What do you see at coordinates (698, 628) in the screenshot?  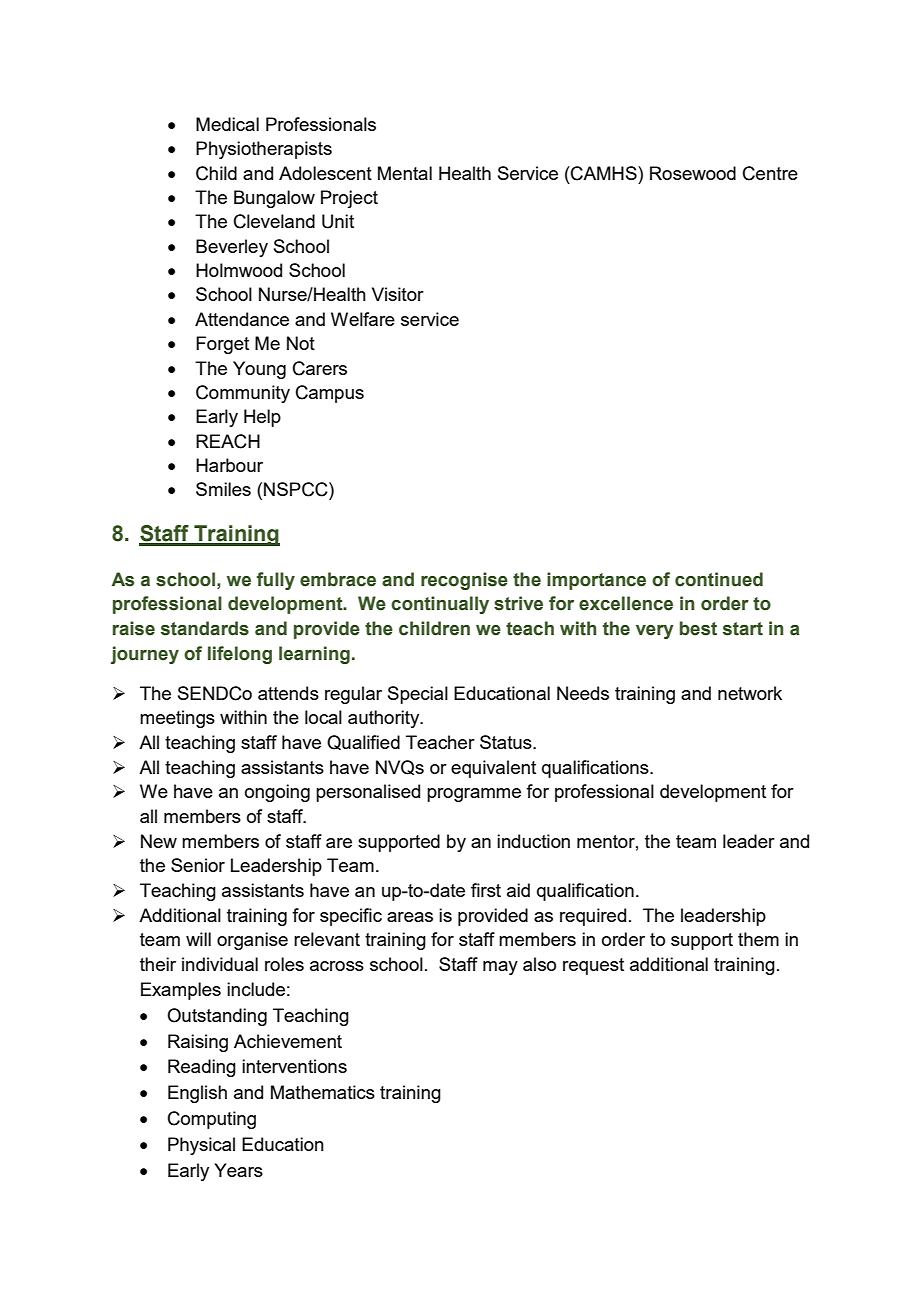 I see `best` at bounding box center [698, 628].
